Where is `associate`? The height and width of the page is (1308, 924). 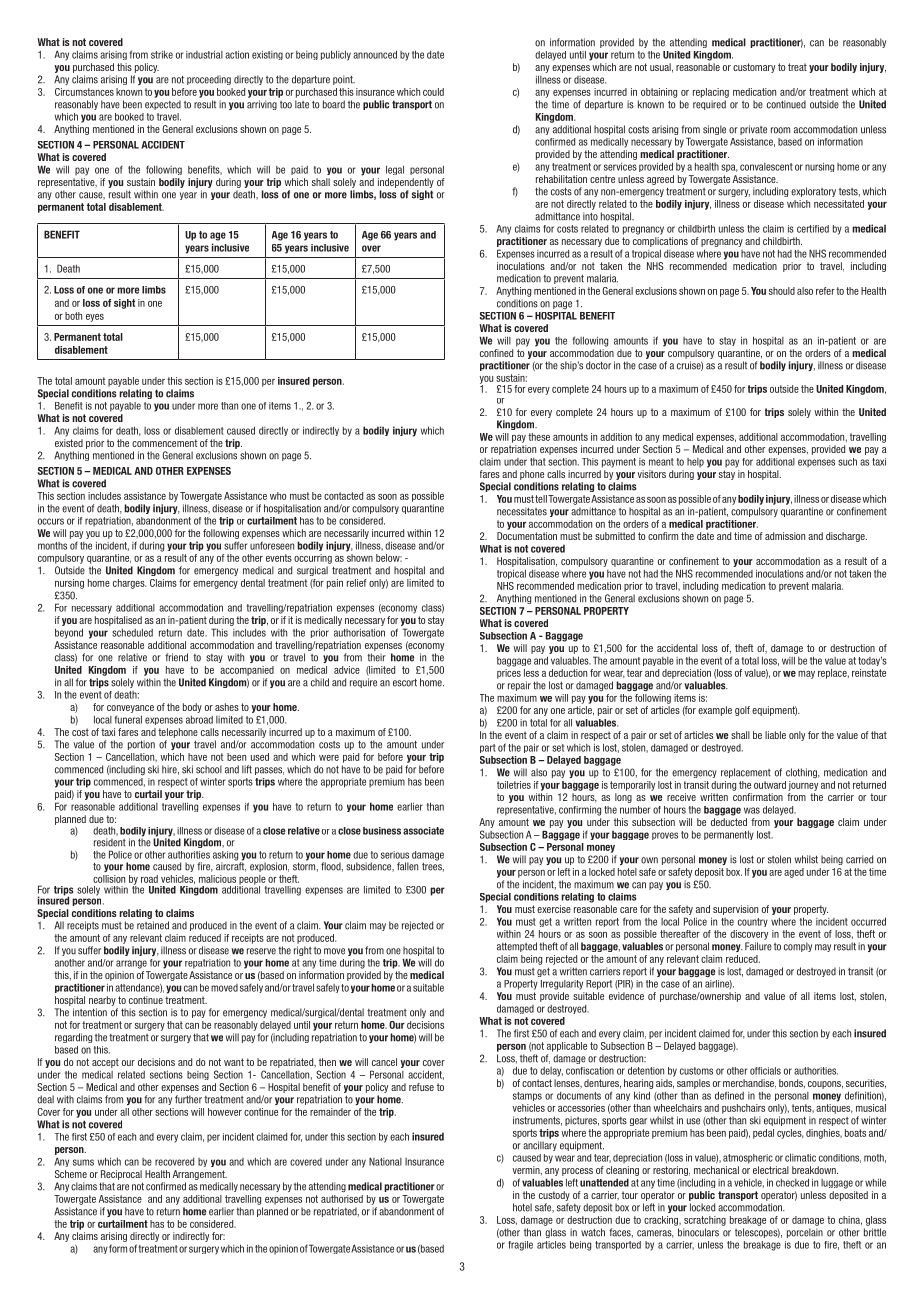
associate is located at coordinates (423, 831).
